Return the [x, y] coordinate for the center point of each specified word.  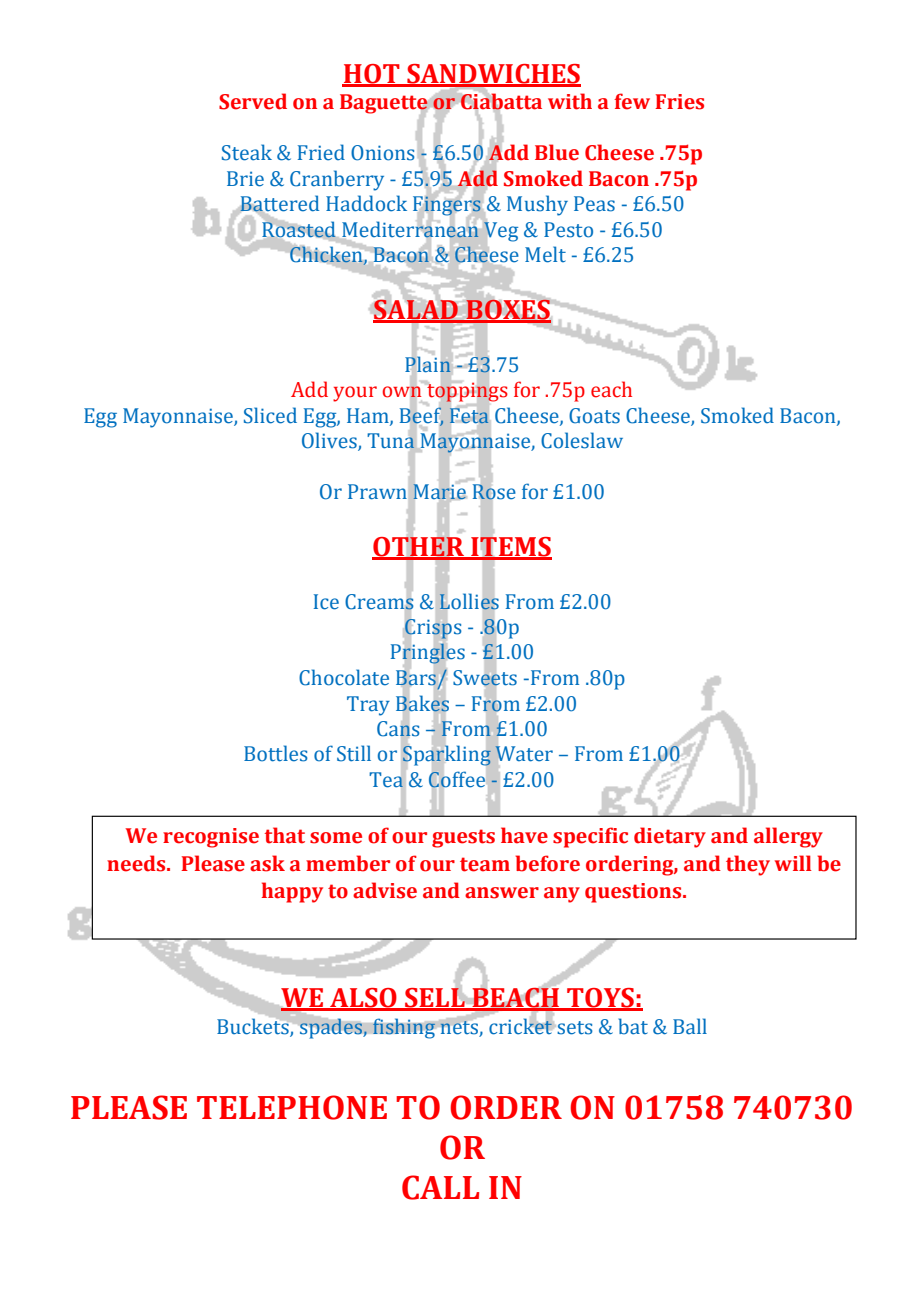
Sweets [485, 678]
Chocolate [344, 677]
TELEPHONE [292, 1107]
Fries [679, 102]
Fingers [447, 205]
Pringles [428, 654]
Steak [247, 152]
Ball [690, 1026]
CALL [440, 1187]
